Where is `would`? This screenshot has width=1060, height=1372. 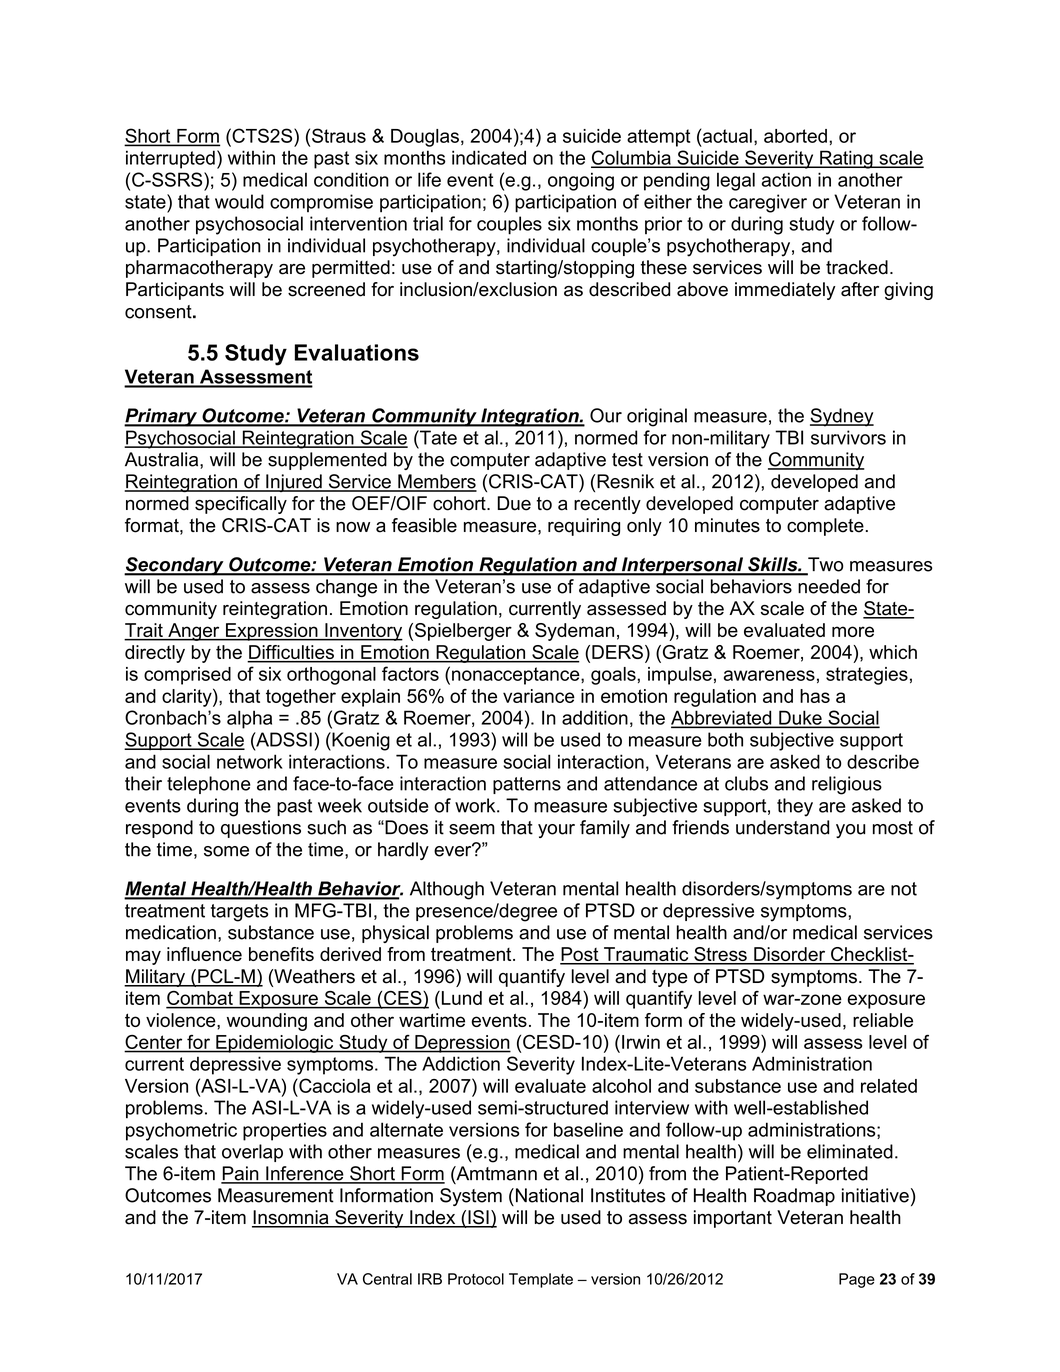 would is located at coordinates (239, 201).
